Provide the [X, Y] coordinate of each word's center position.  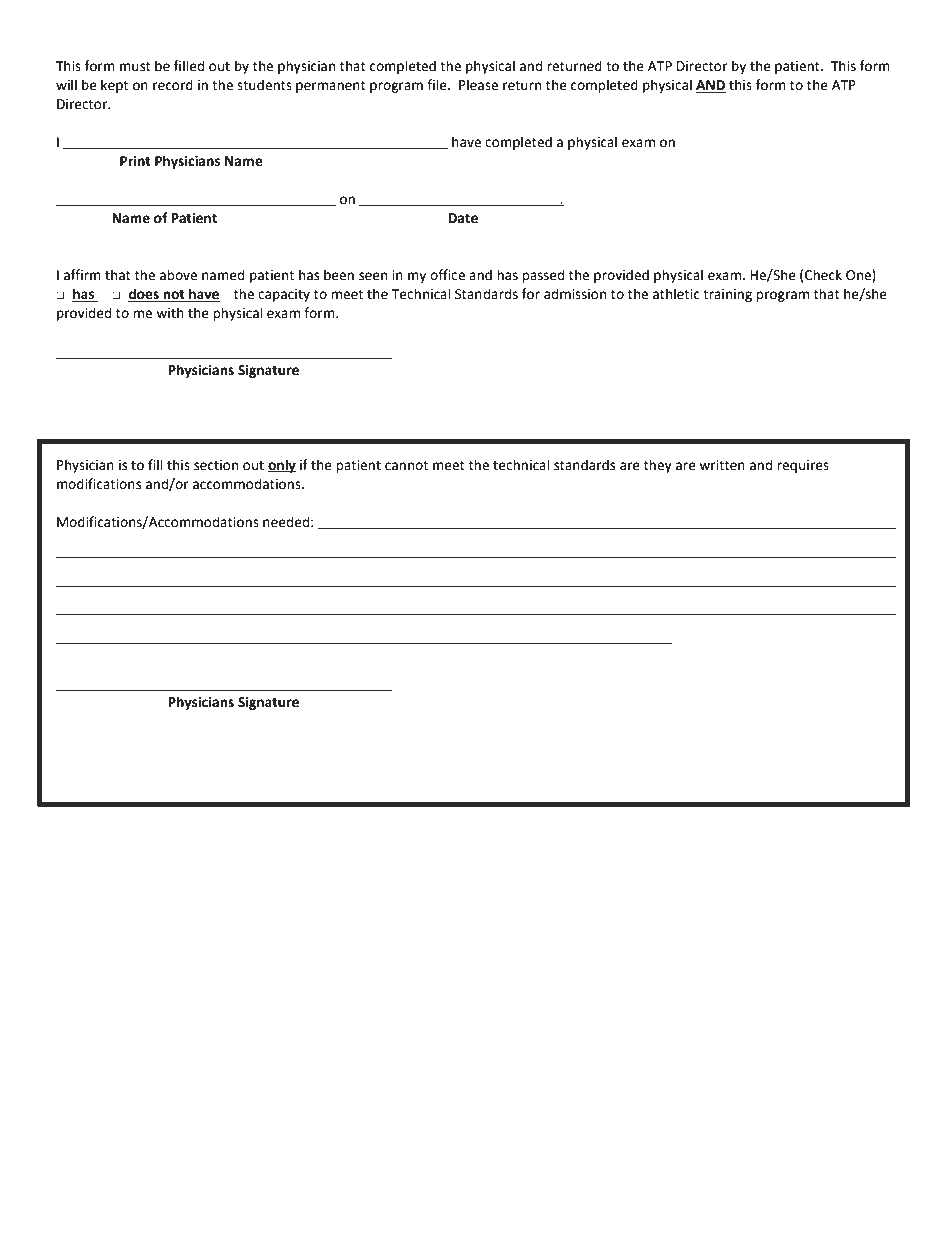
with [170, 313]
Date [463, 218]
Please [478, 85]
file [438, 85]
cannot [406, 466]
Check [823, 275]
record [173, 85]
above [178, 275]
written [722, 465]
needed [286, 522]
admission [575, 294]
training [727, 295]
